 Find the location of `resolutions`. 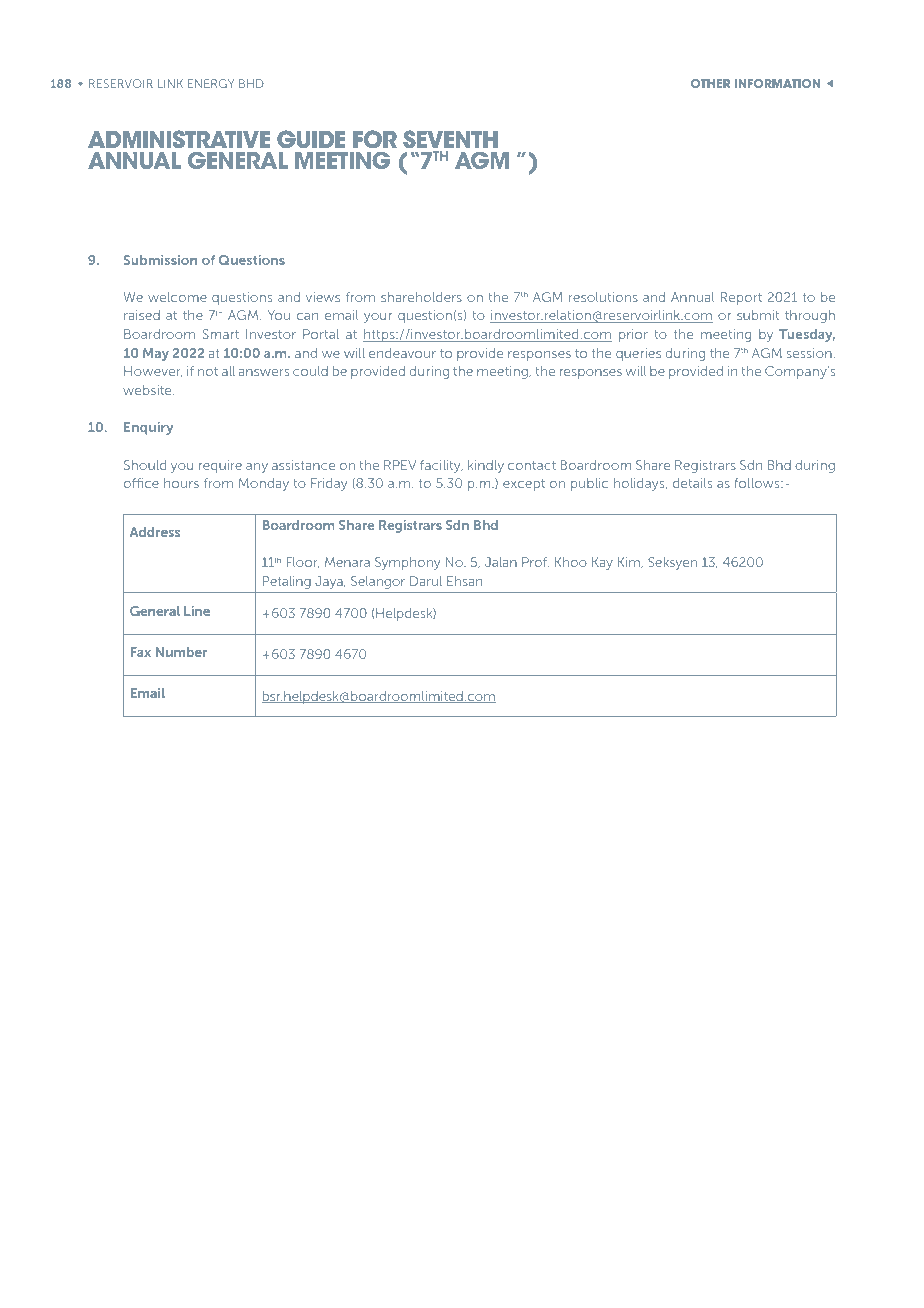

resolutions is located at coordinates (603, 297).
